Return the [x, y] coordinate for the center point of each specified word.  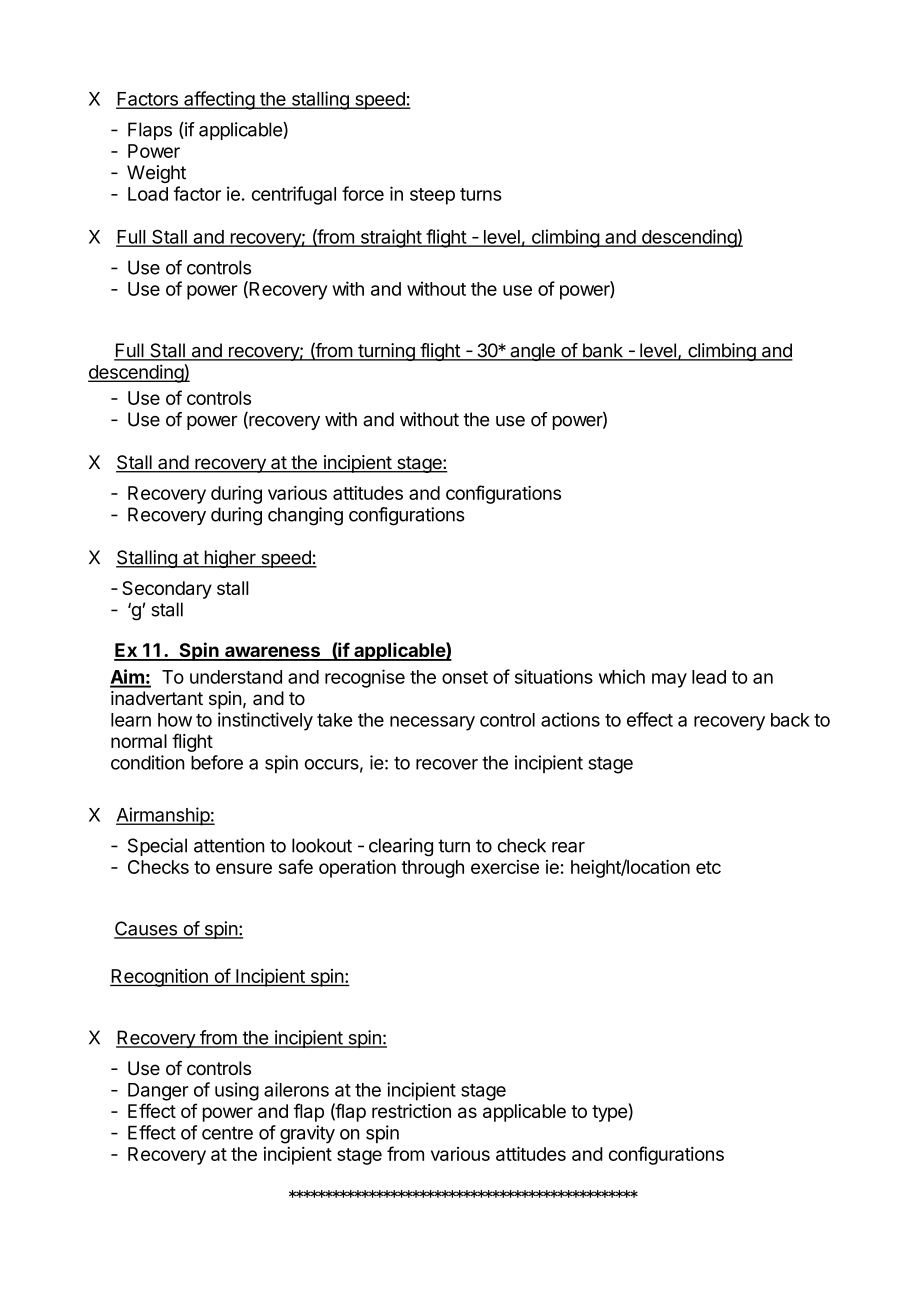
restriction [411, 1111]
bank [602, 351]
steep [432, 196]
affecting [219, 100]
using [237, 1091]
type [610, 1112]
